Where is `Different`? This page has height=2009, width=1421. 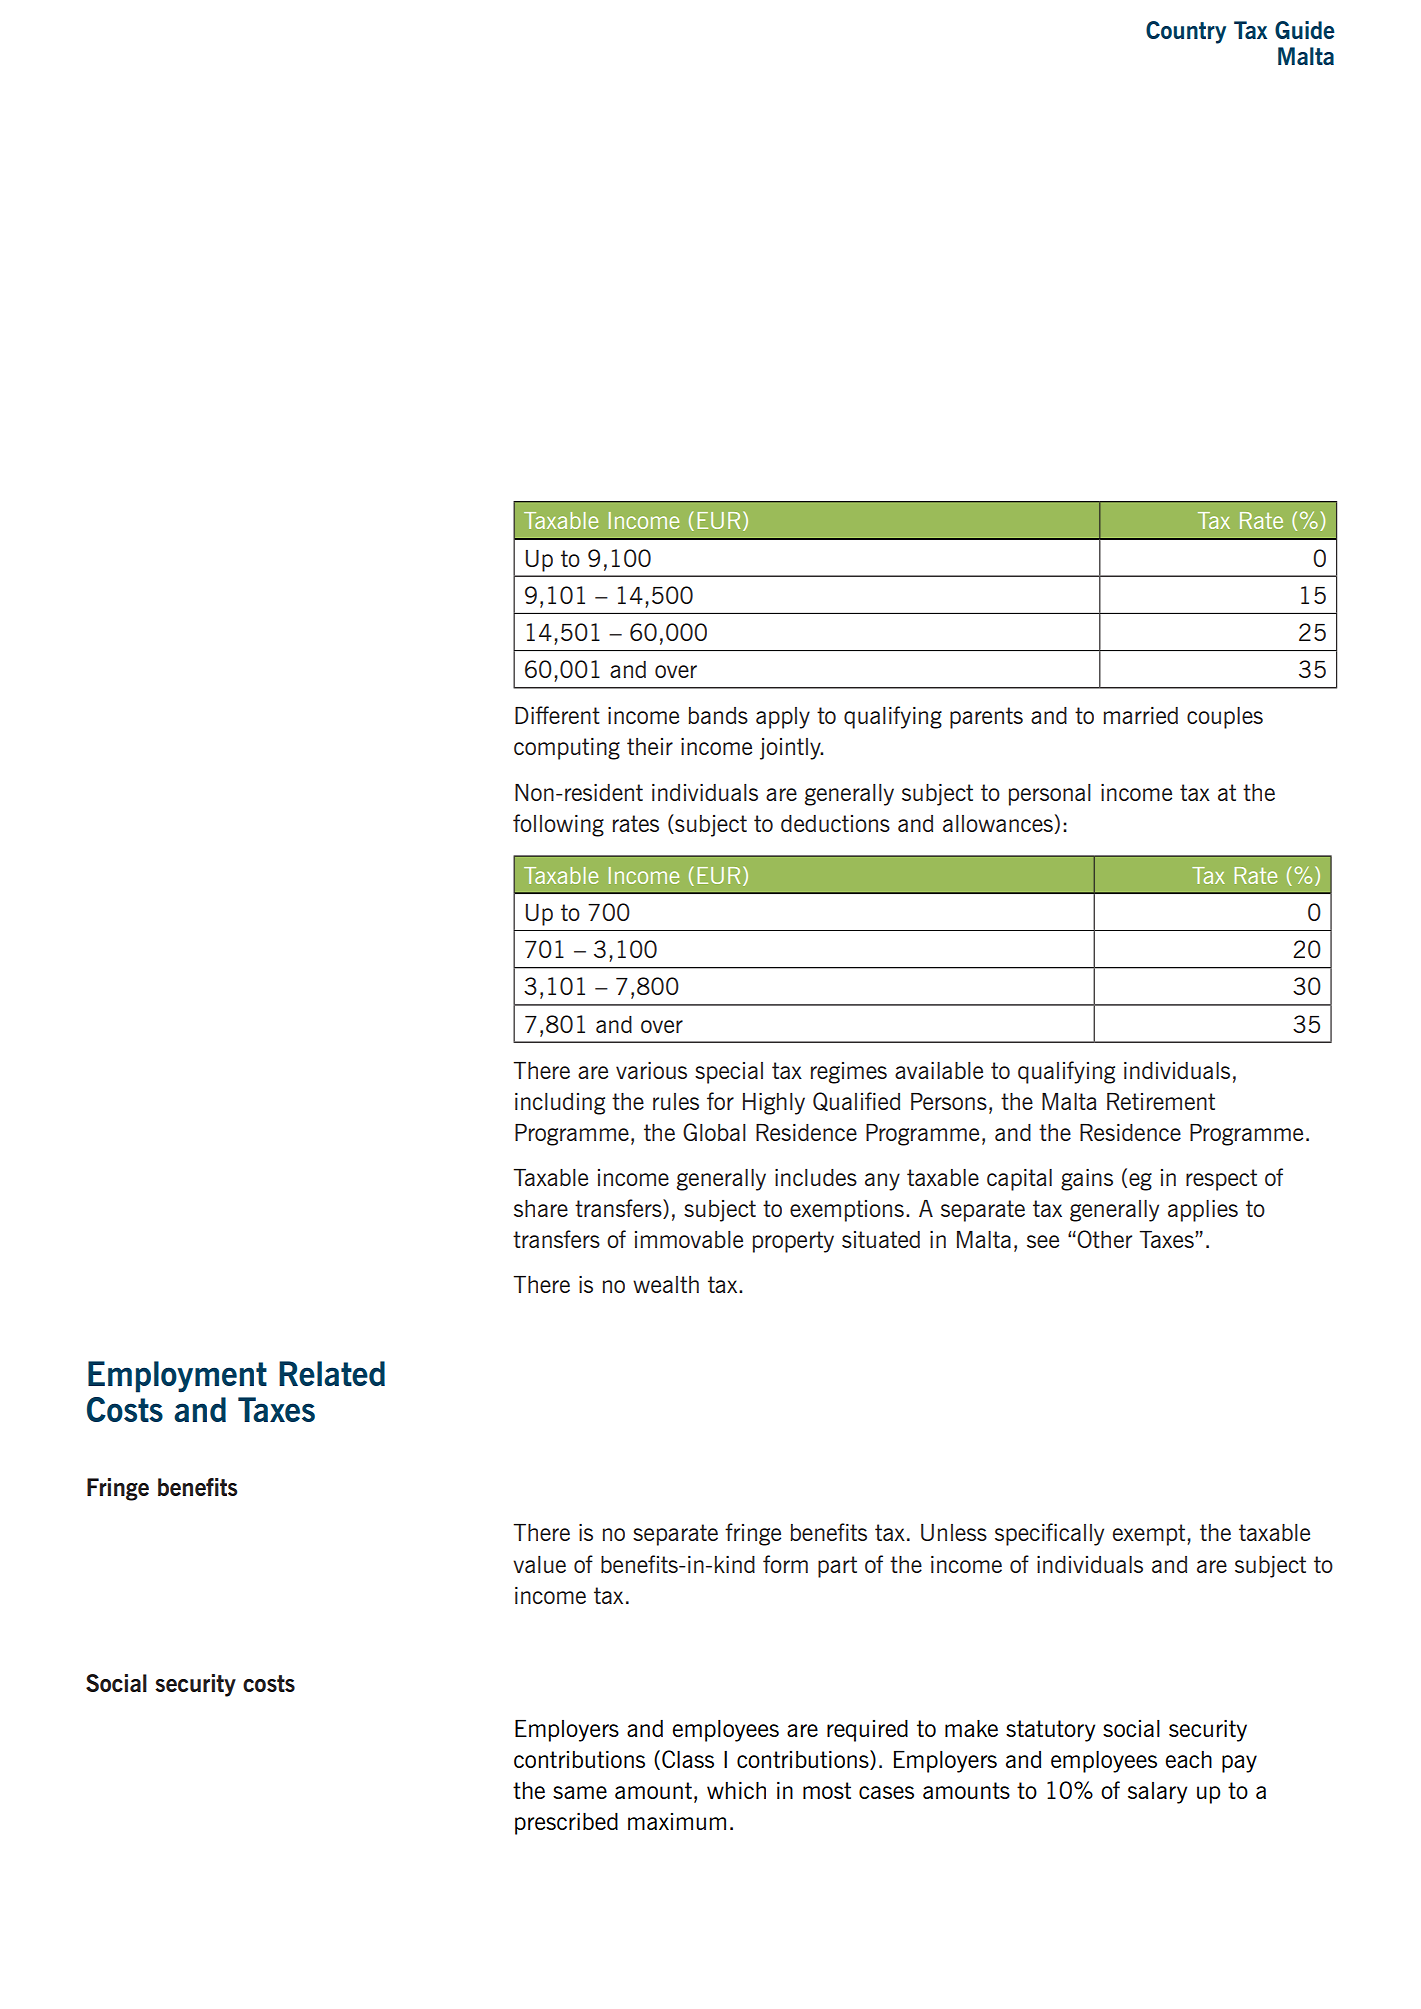
Different is located at coordinates (557, 715).
